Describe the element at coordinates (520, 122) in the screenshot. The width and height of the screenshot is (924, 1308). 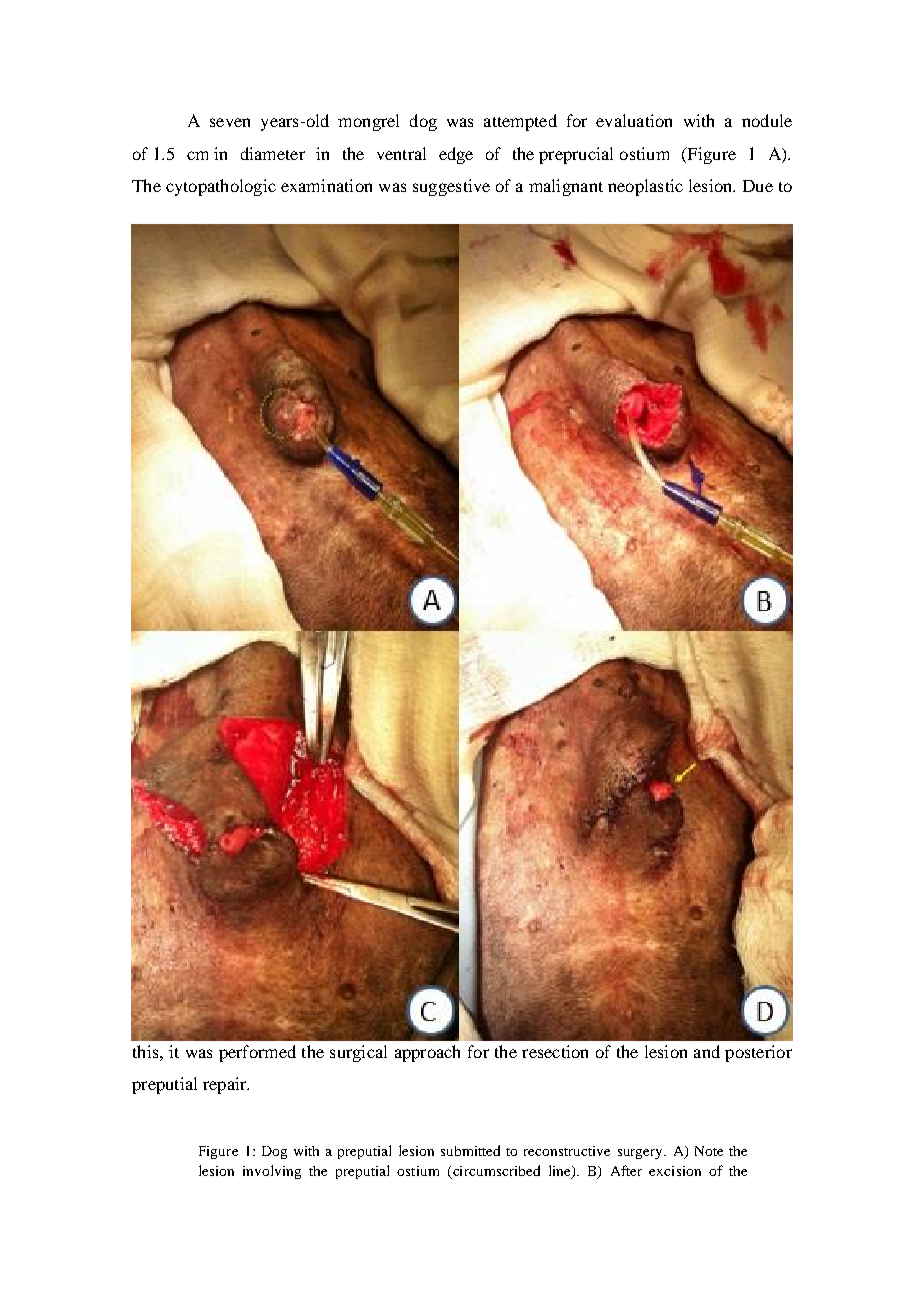
I see `attempted` at that location.
